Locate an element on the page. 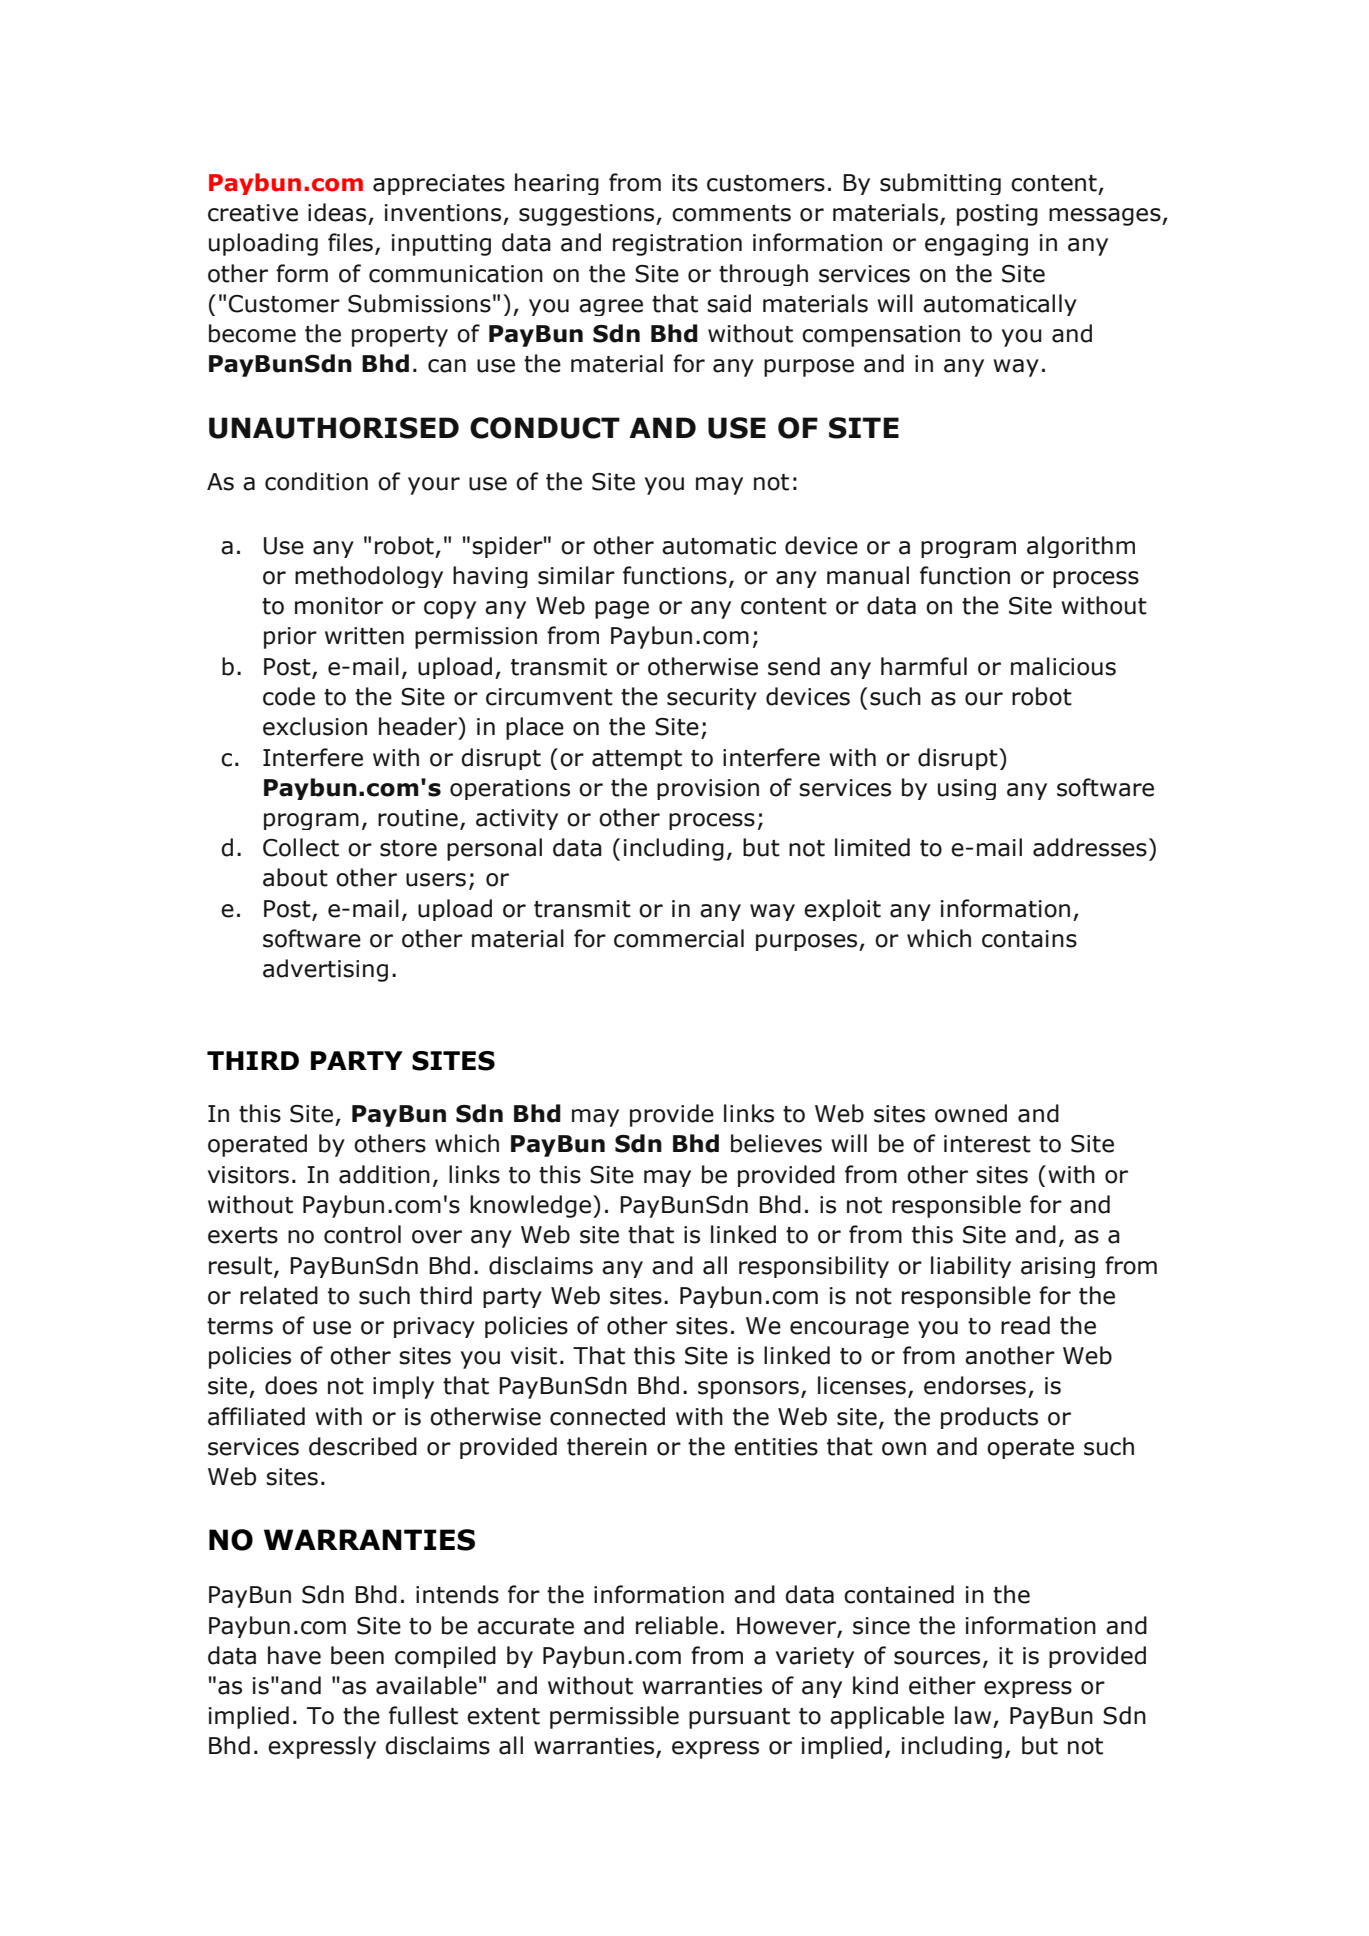  security is located at coordinates (712, 699).
